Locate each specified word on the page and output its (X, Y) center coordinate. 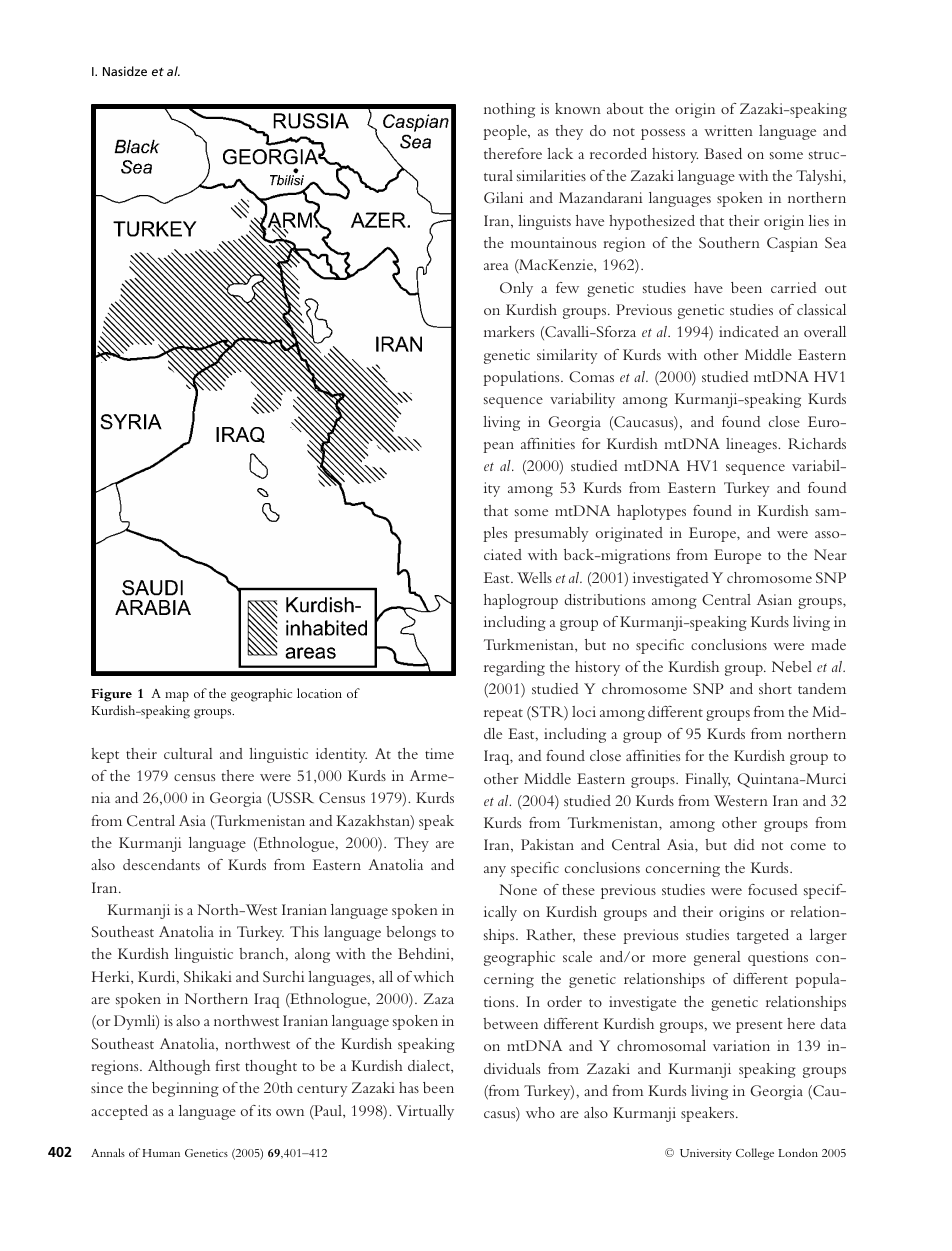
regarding (514, 668)
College (755, 1154)
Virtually (425, 1112)
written (728, 130)
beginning (185, 1089)
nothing (509, 110)
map (177, 697)
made (828, 644)
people (506, 132)
